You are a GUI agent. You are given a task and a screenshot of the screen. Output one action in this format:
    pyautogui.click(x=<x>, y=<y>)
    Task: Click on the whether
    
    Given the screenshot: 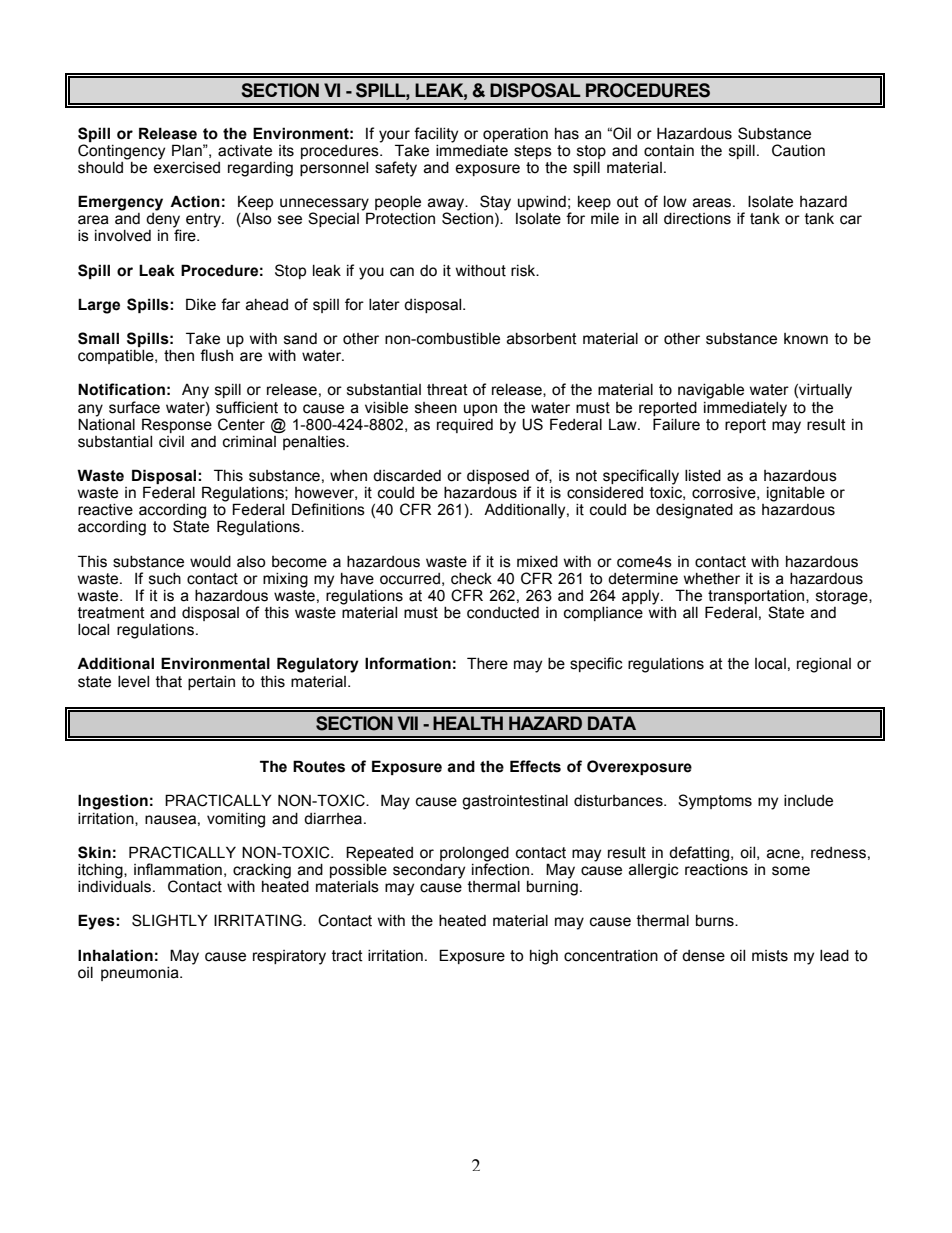 What is the action you would take?
    pyautogui.click(x=712, y=579)
